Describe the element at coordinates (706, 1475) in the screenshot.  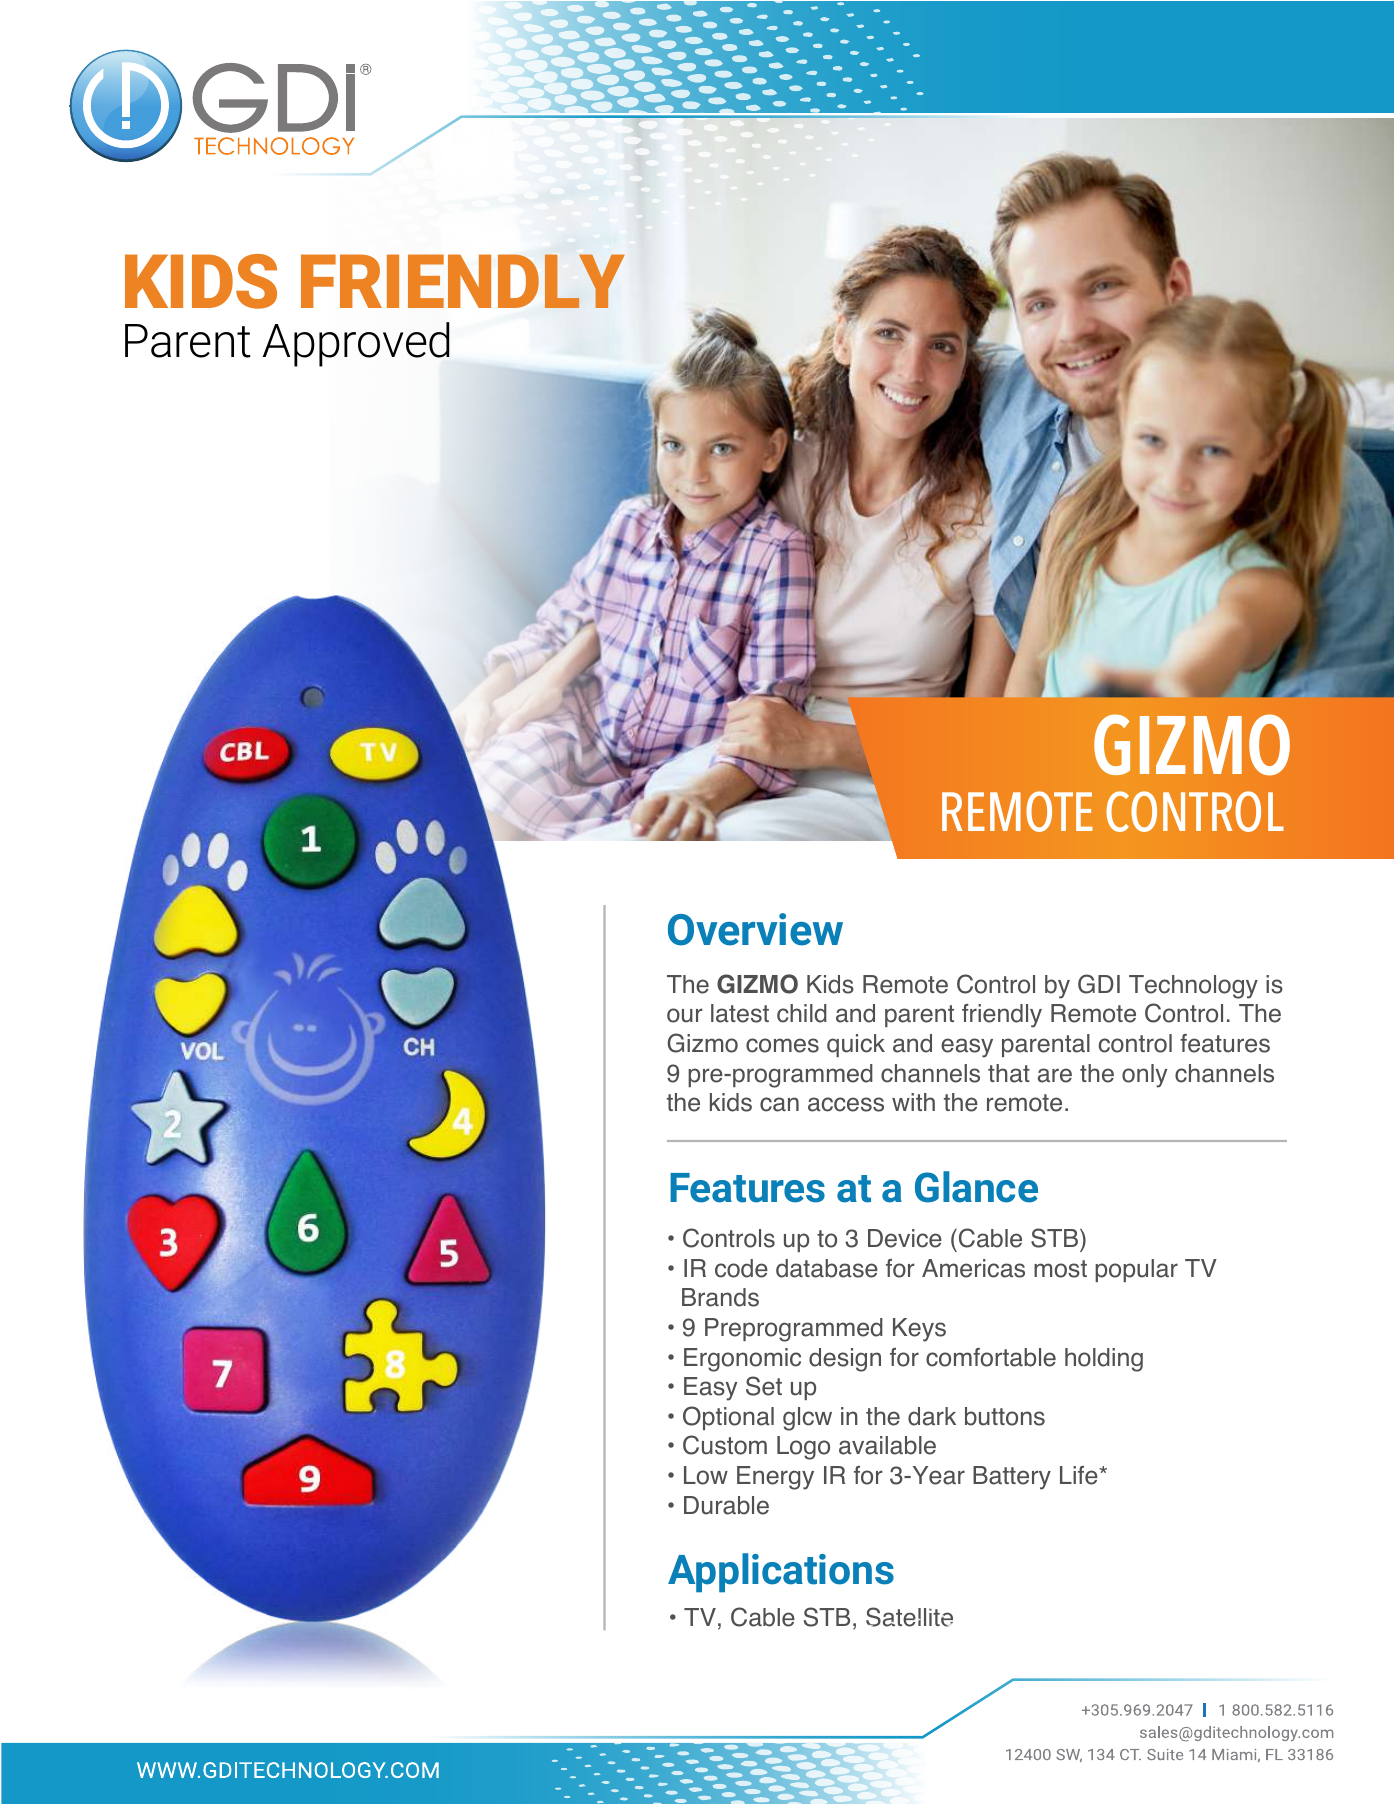
I see `Low` at that location.
